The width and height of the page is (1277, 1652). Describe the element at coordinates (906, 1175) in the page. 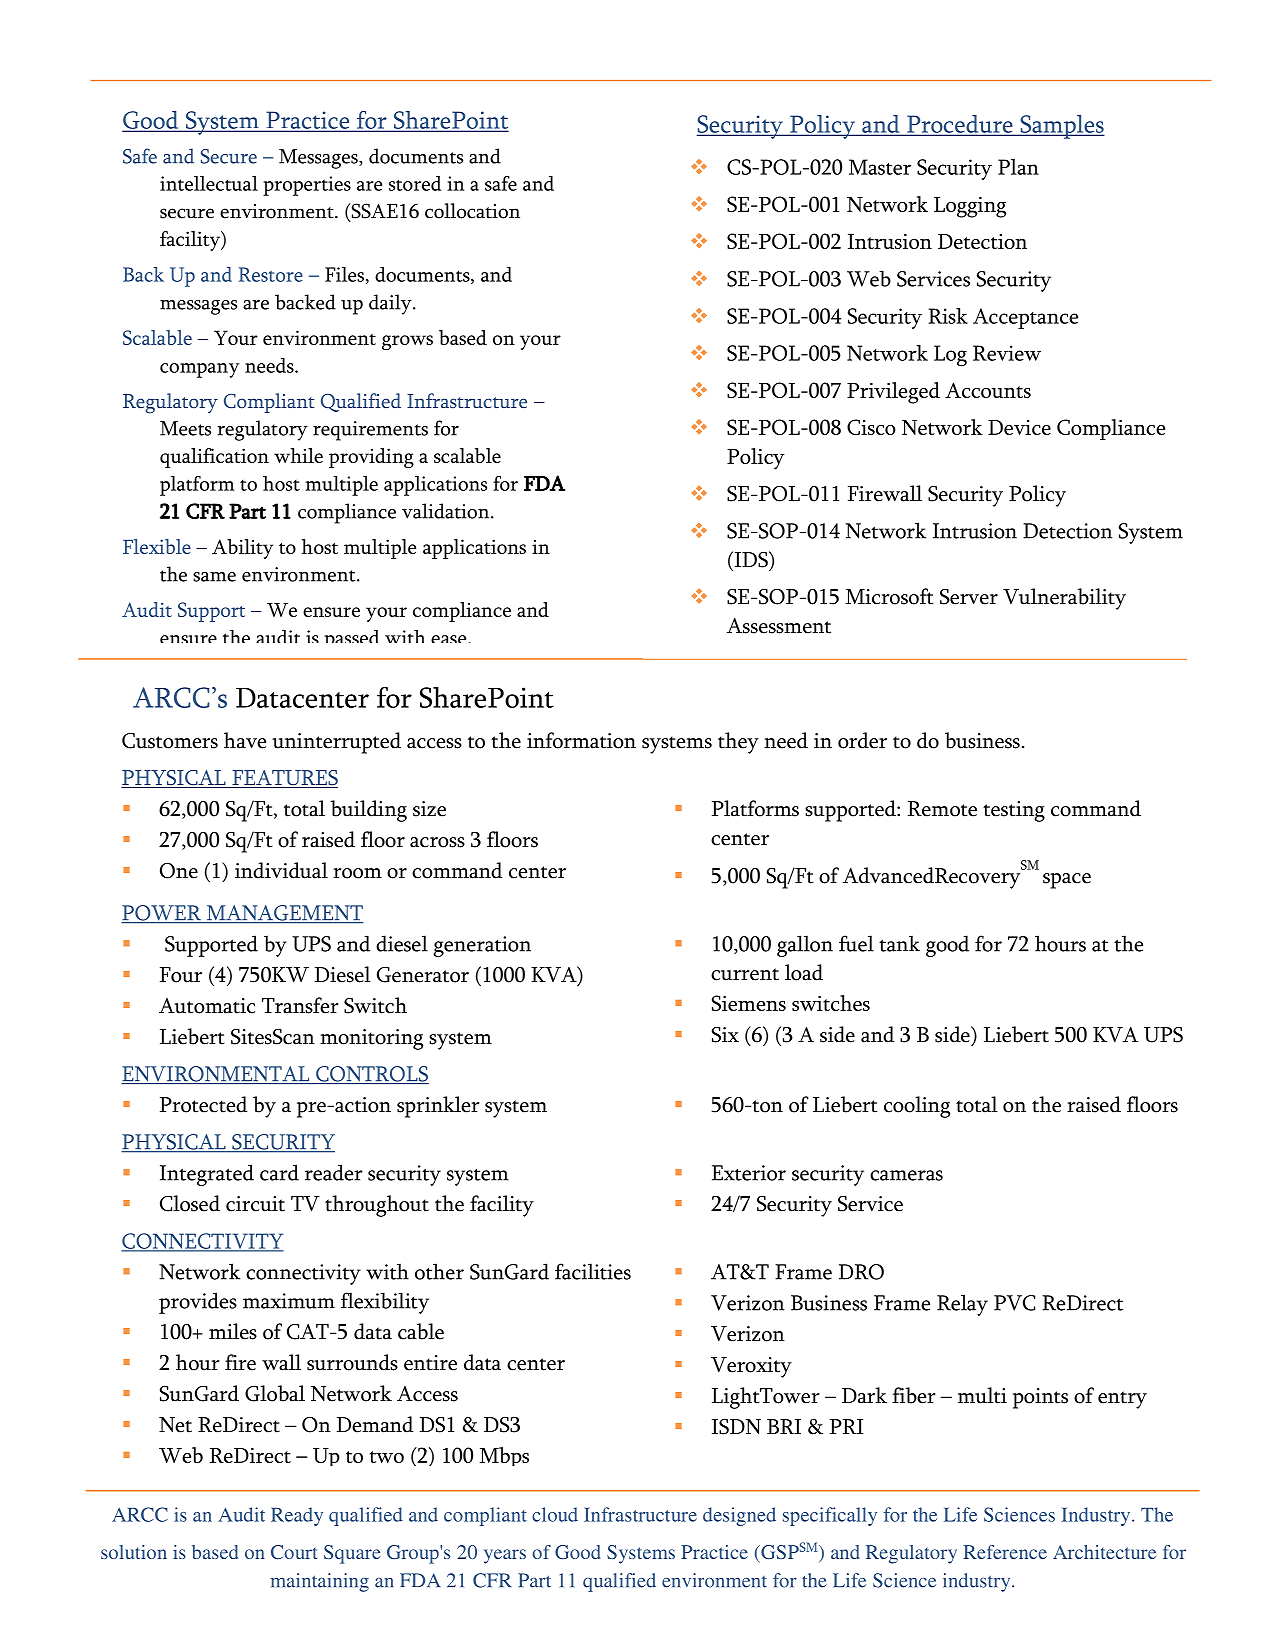

I see `cameras` at that location.
